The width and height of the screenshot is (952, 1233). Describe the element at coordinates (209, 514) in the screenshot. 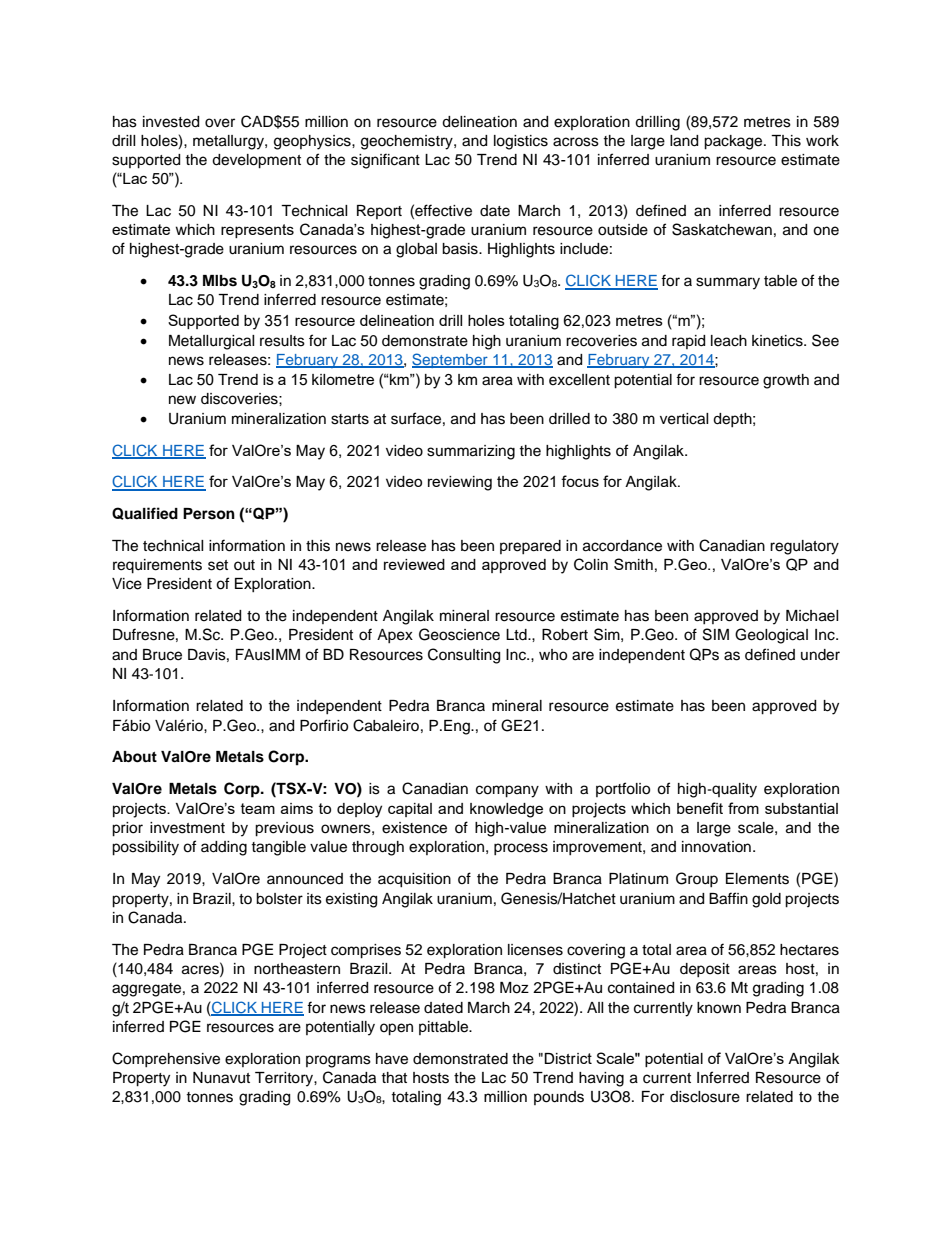

I see `Person` at that location.
